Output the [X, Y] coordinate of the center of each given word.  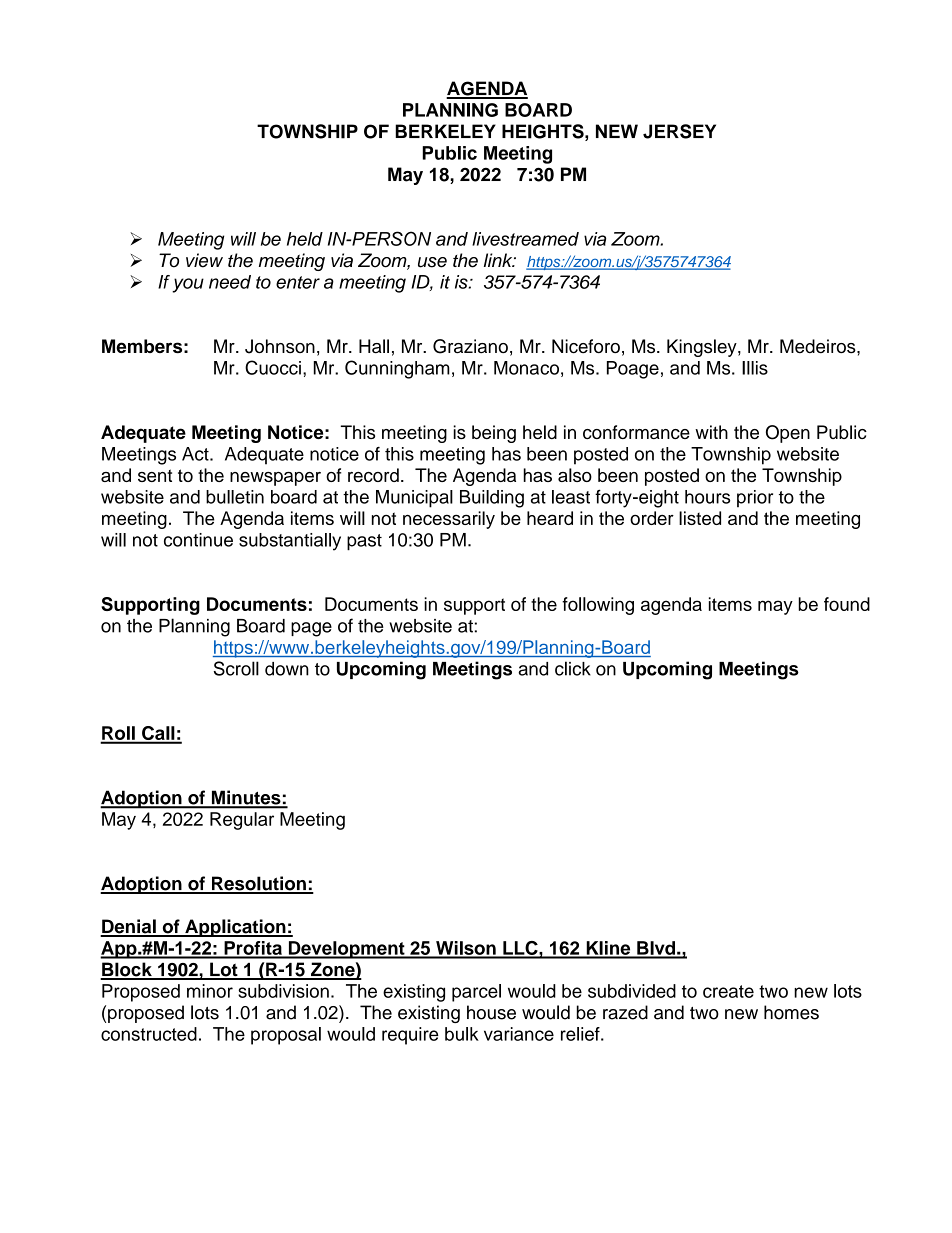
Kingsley [703, 348]
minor [210, 991]
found [847, 604]
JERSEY [679, 131]
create [728, 991]
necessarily [449, 520]
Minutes [246, 798]
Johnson [280, 346]
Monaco [526, 368]
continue [198, 540]
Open [788, 434]
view [204, 260]
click [573, 668]
